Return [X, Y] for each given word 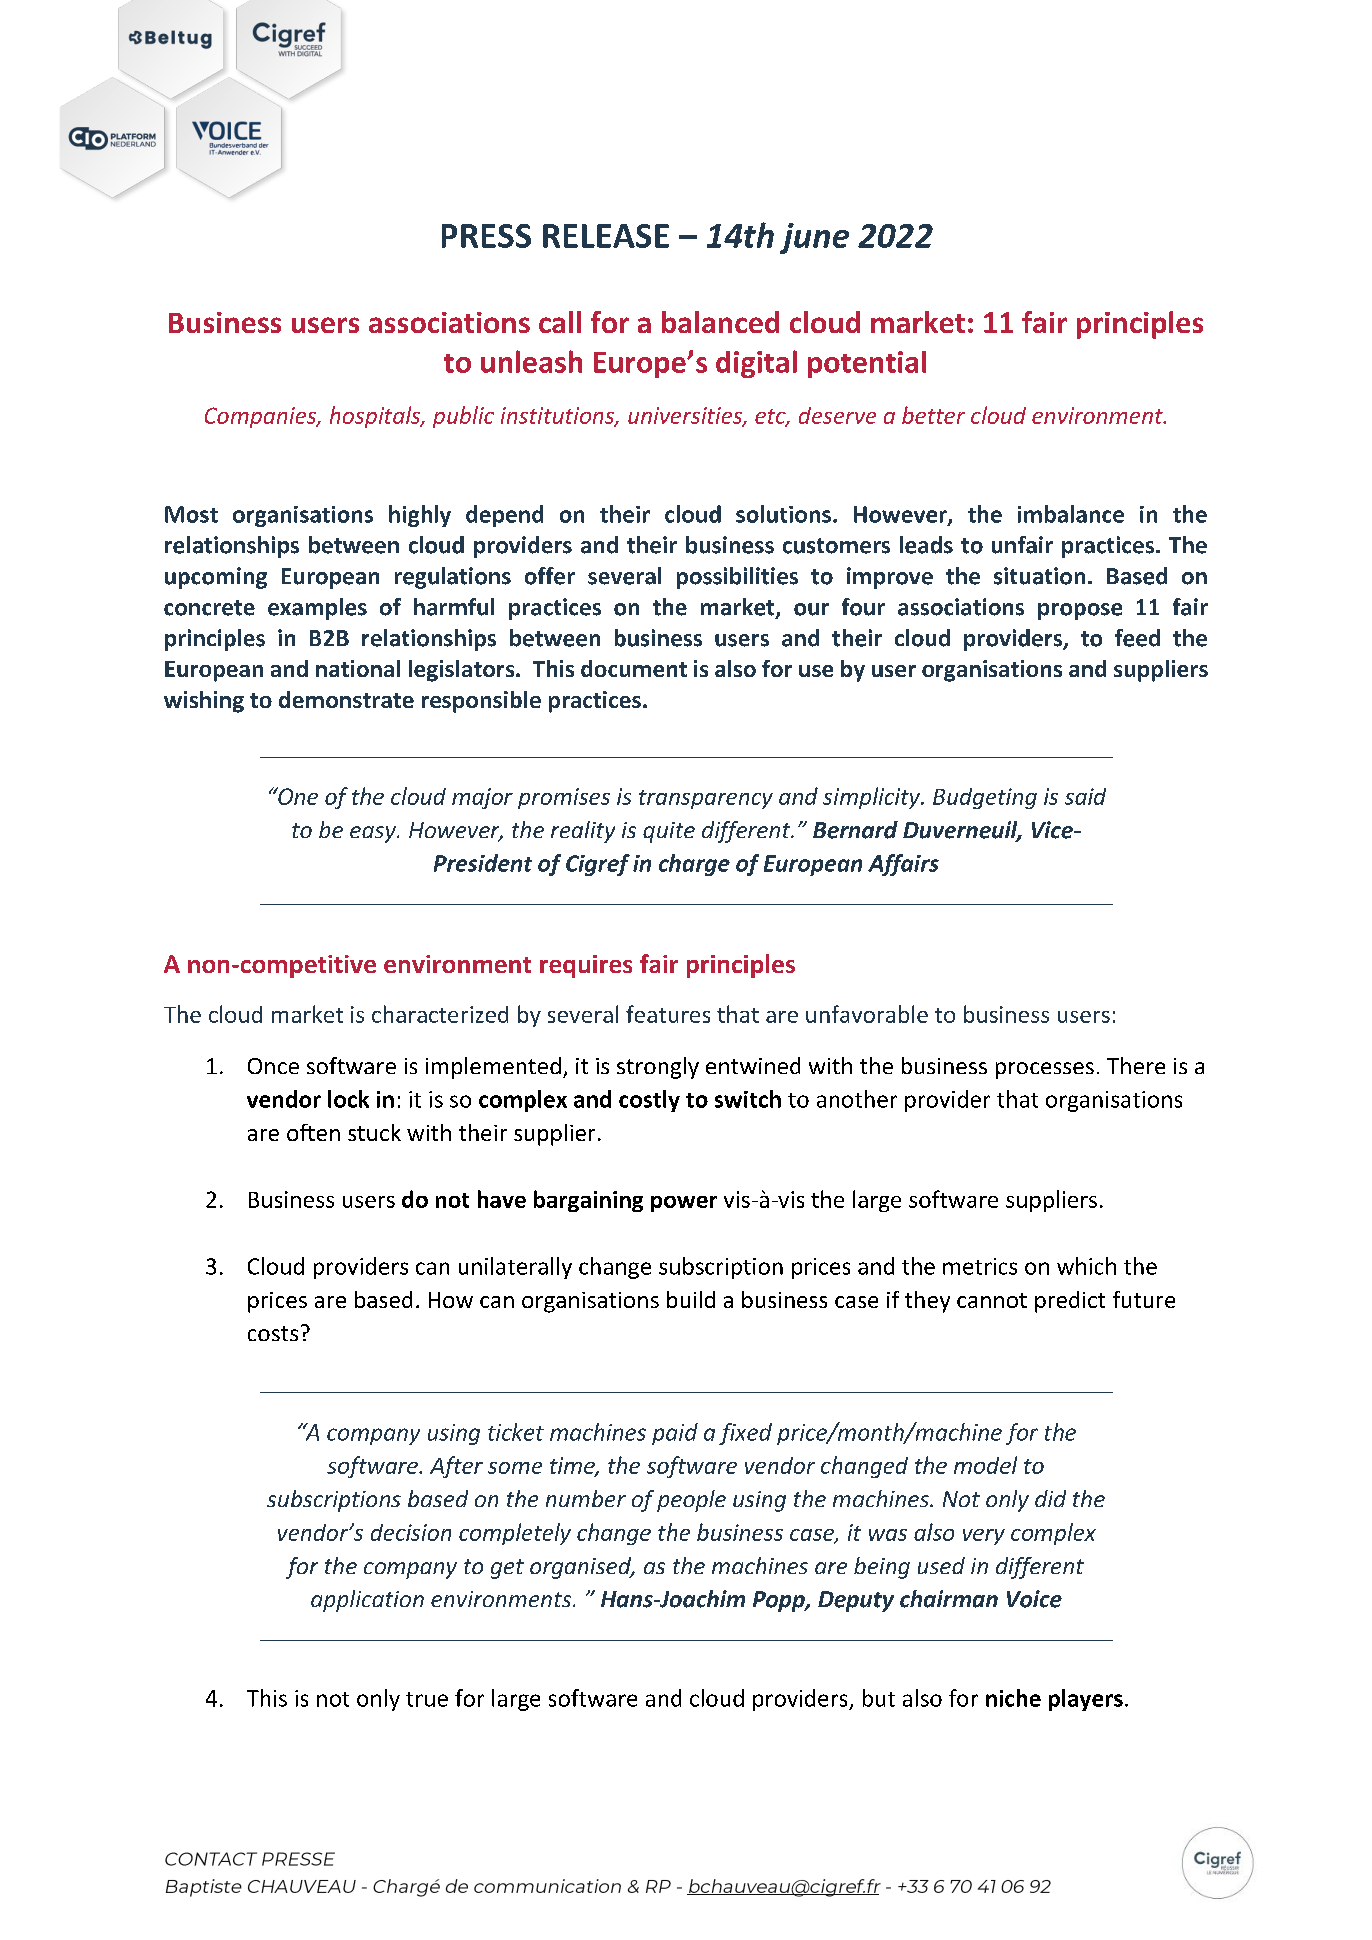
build [691, 1299]
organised [582, 1568]
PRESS [486, 236]
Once [273, 1066]
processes [1045, 1070]
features [668, 1014]
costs [273, 1333]
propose [1080, 611]
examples [317, 609]
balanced [720, 322]
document [634, 668]
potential [867, 364]
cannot [992, 1300]
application [367, 1601]
